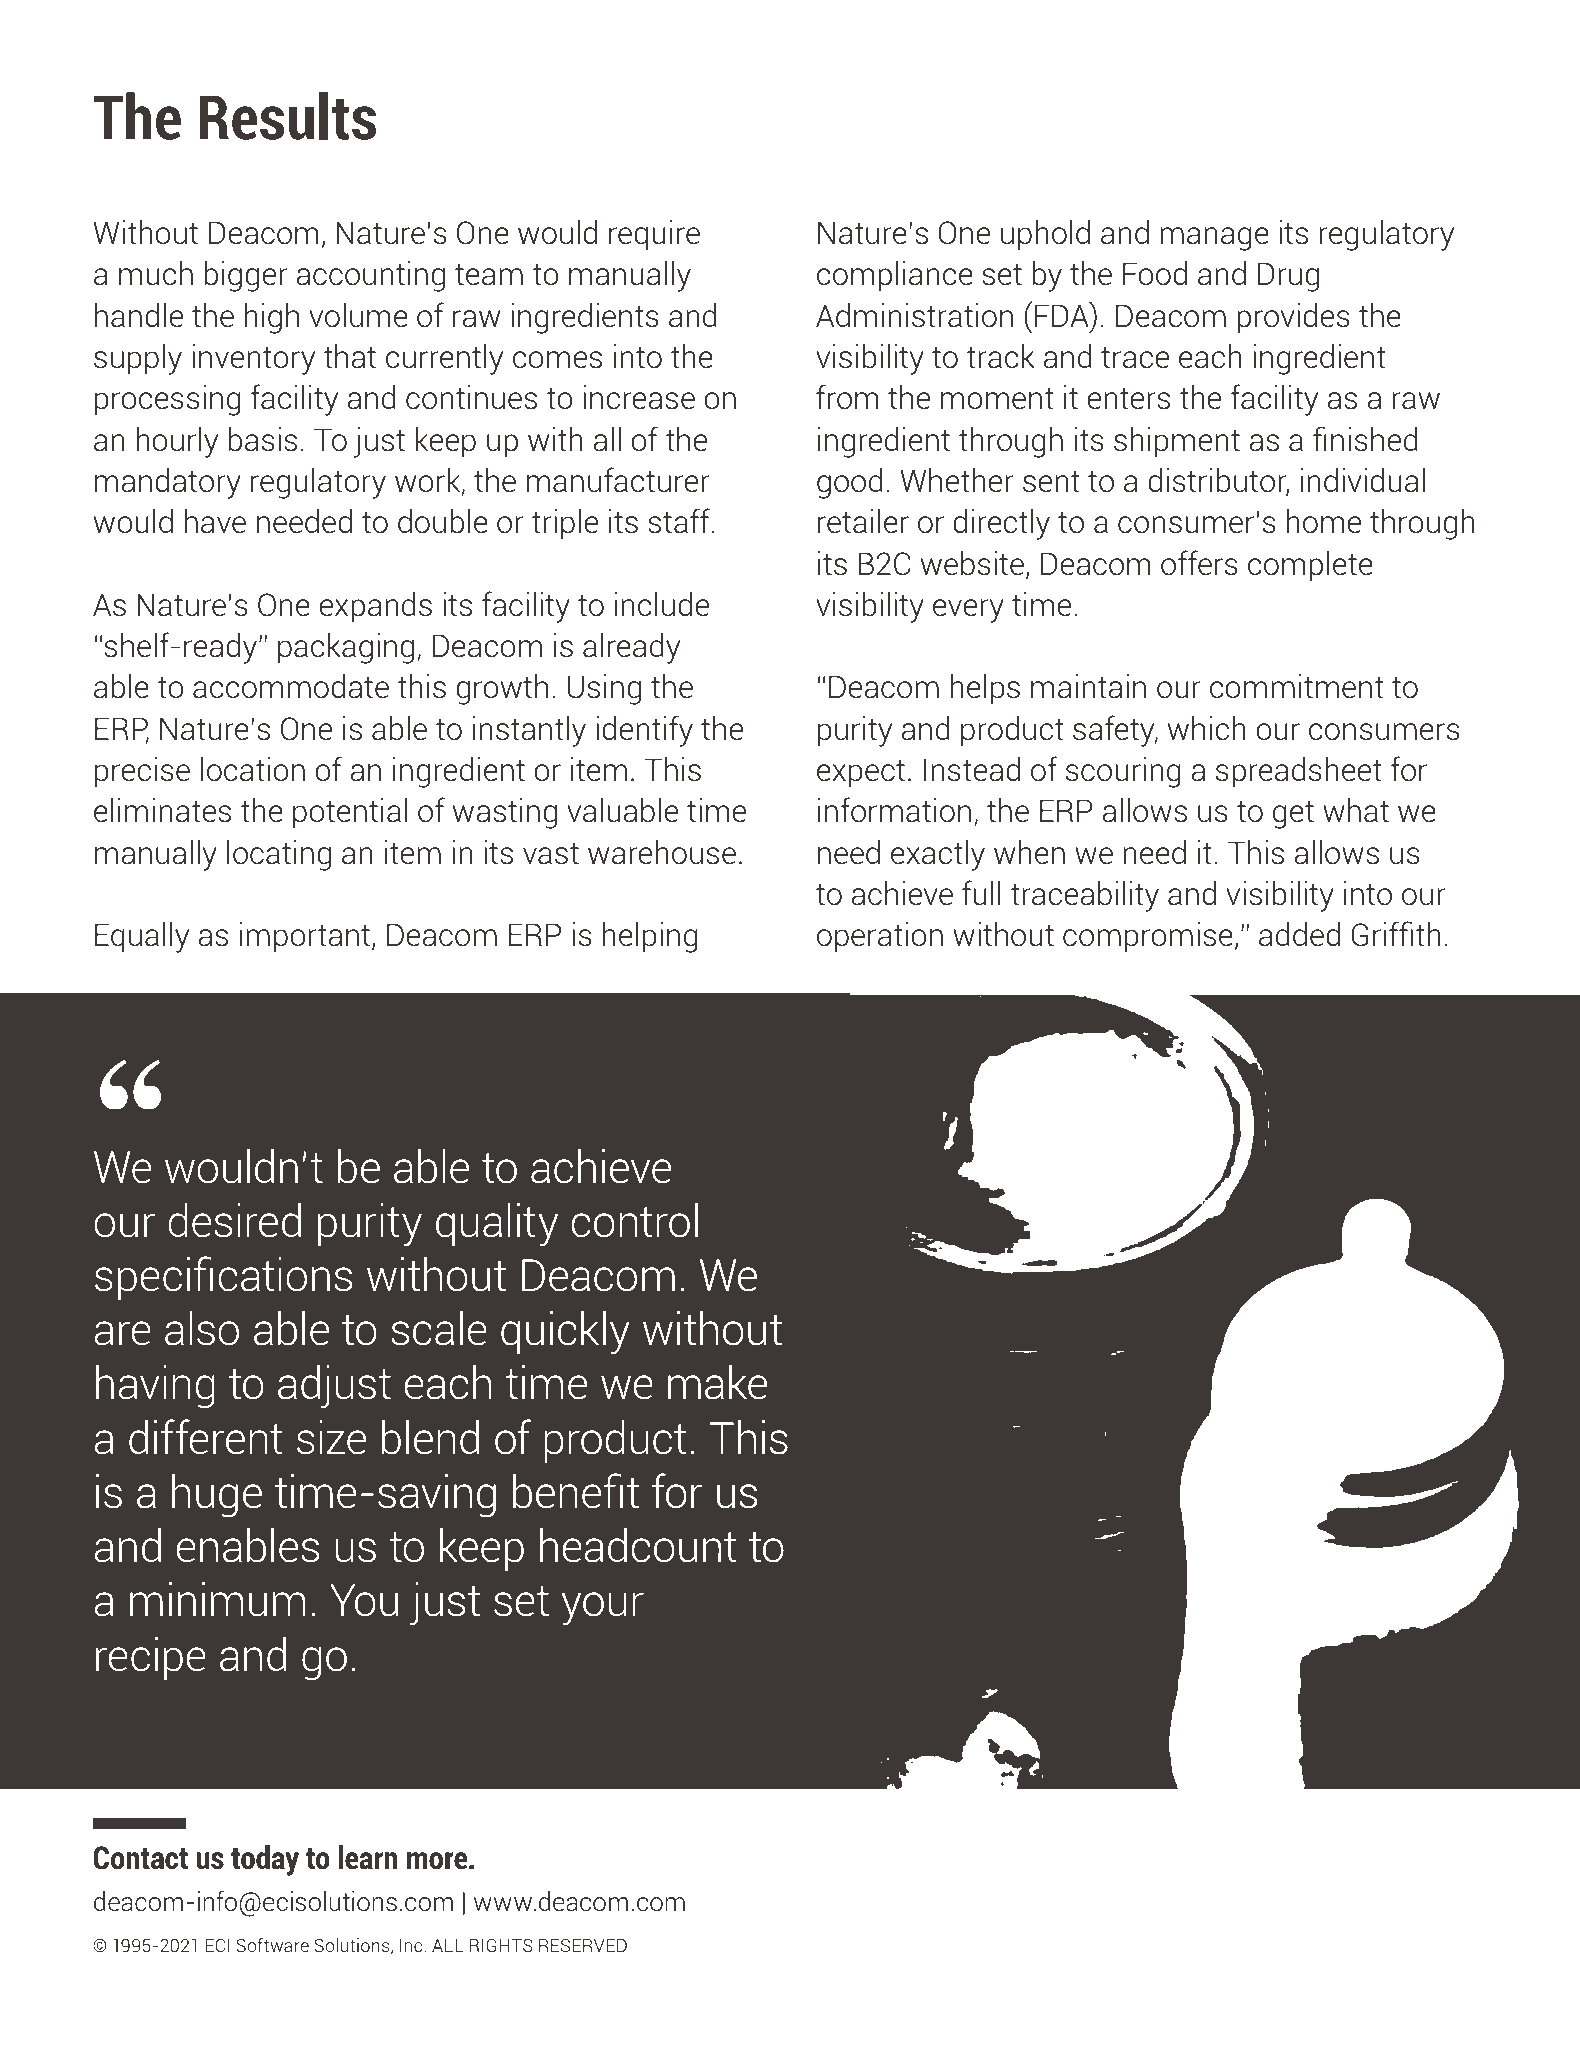 This document has width=1580, height=2045. Describe the element at coordinates (1148, 937) in the document. I see `compromise` at that location.
